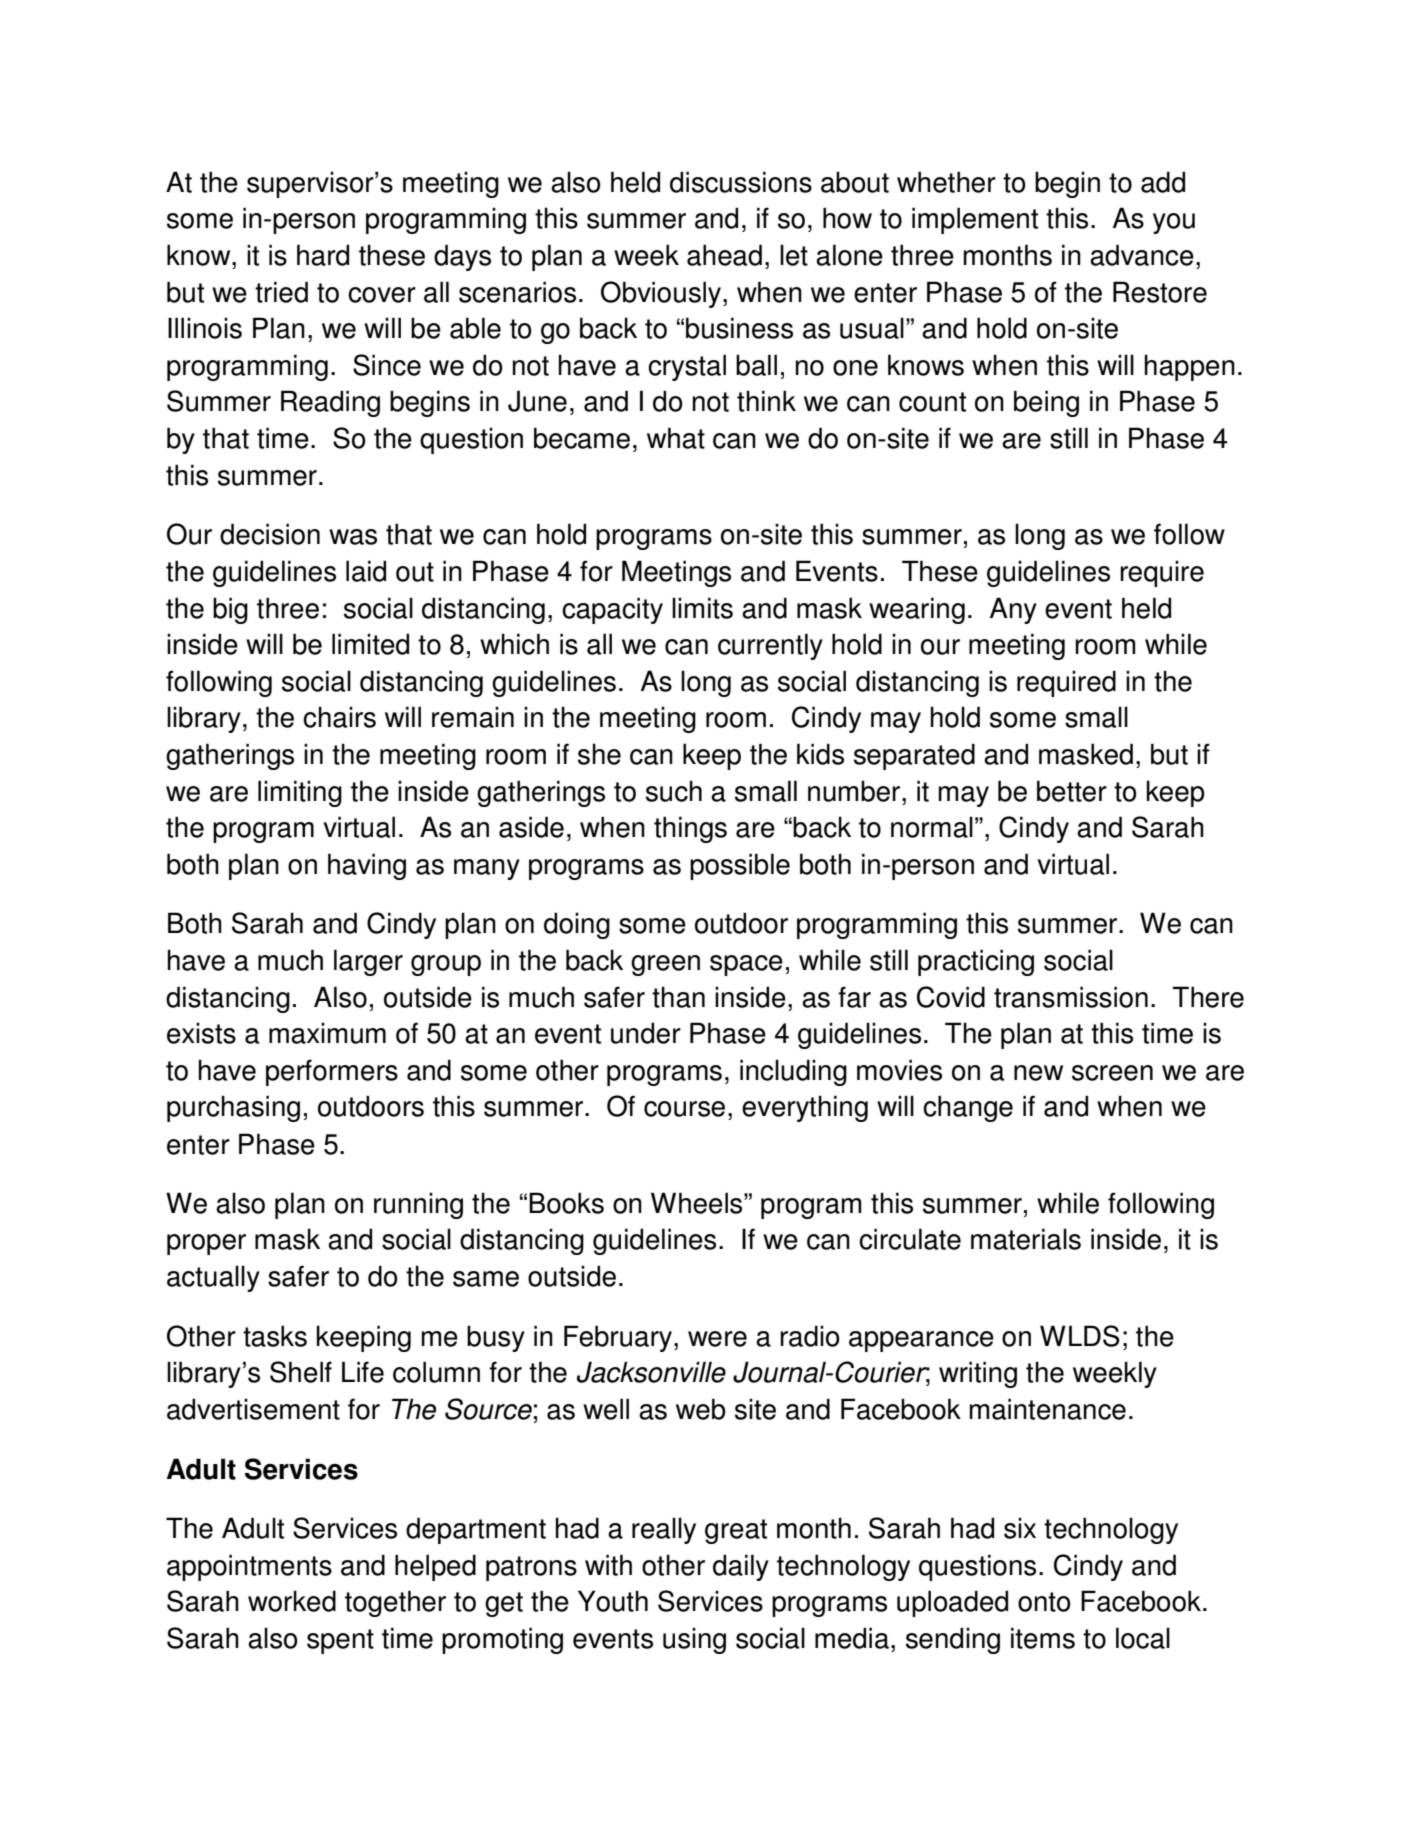  I want to click on hard, so click(323, 255).
